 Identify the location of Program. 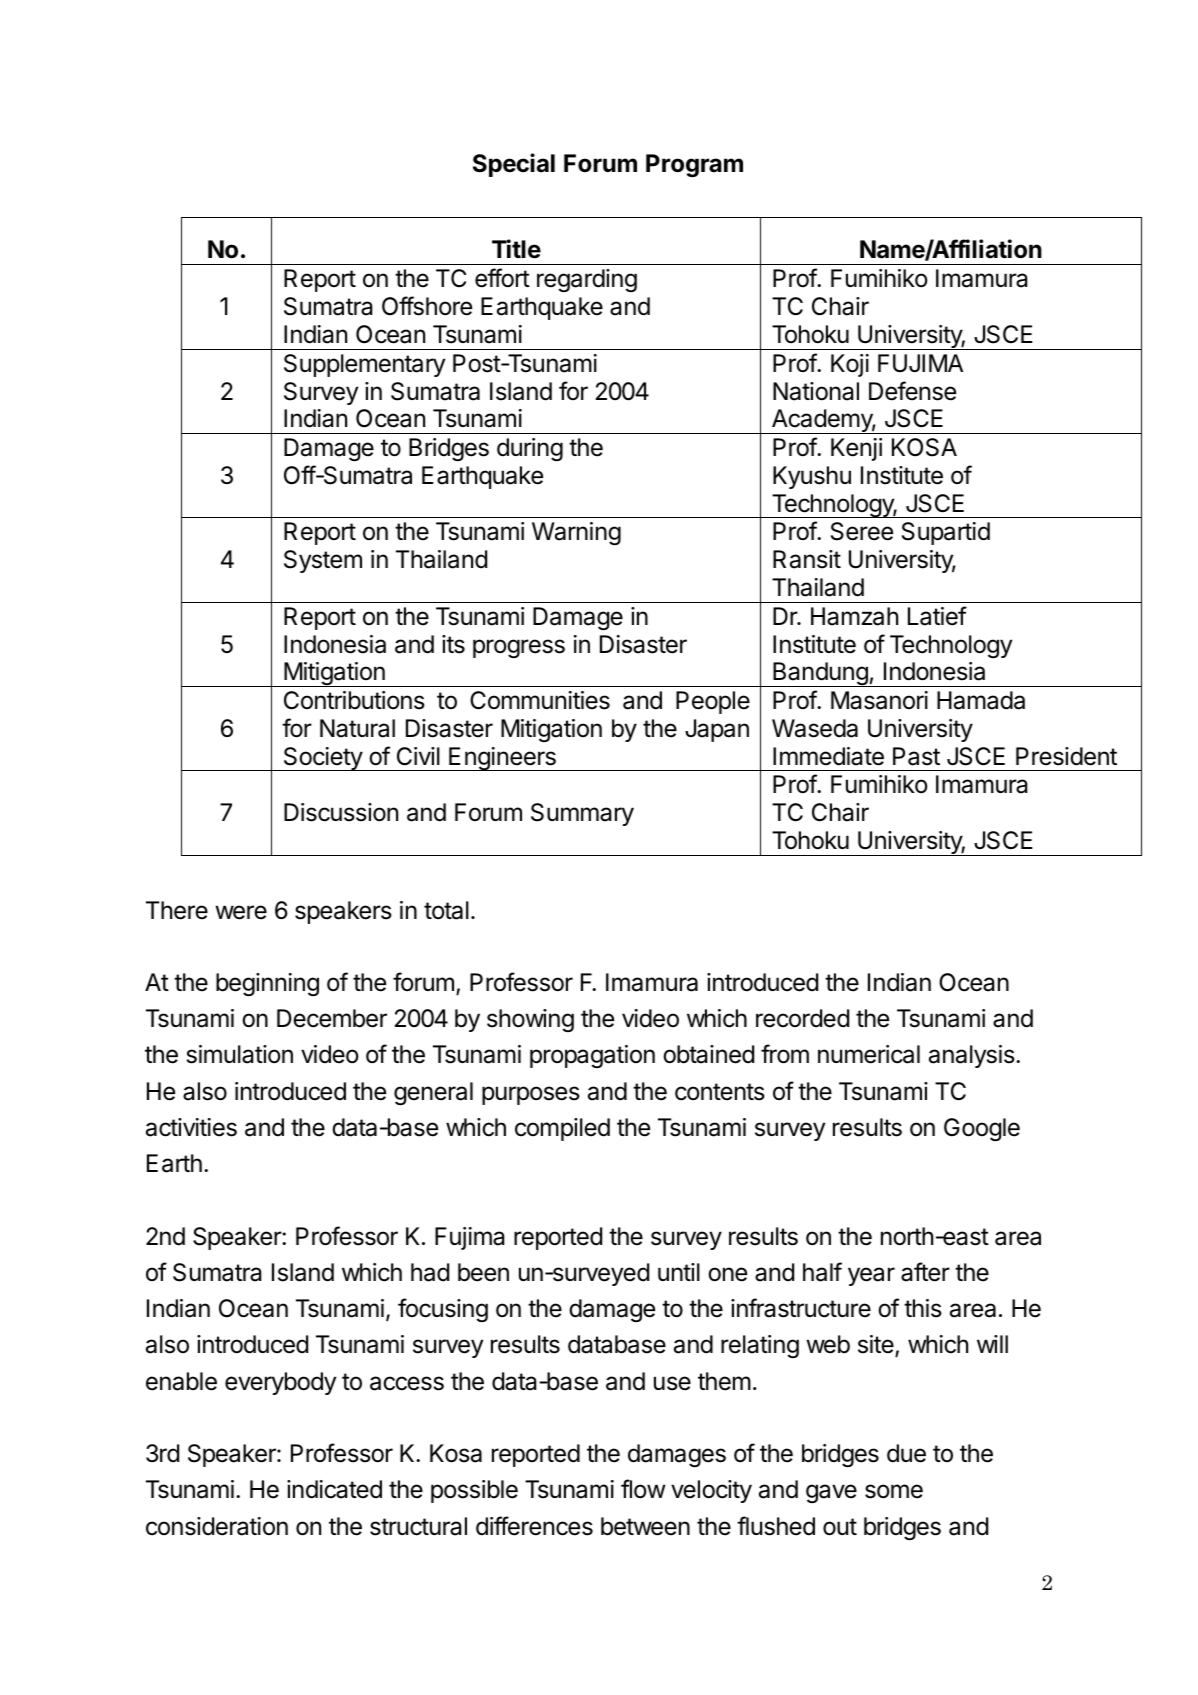
(694, 165).
